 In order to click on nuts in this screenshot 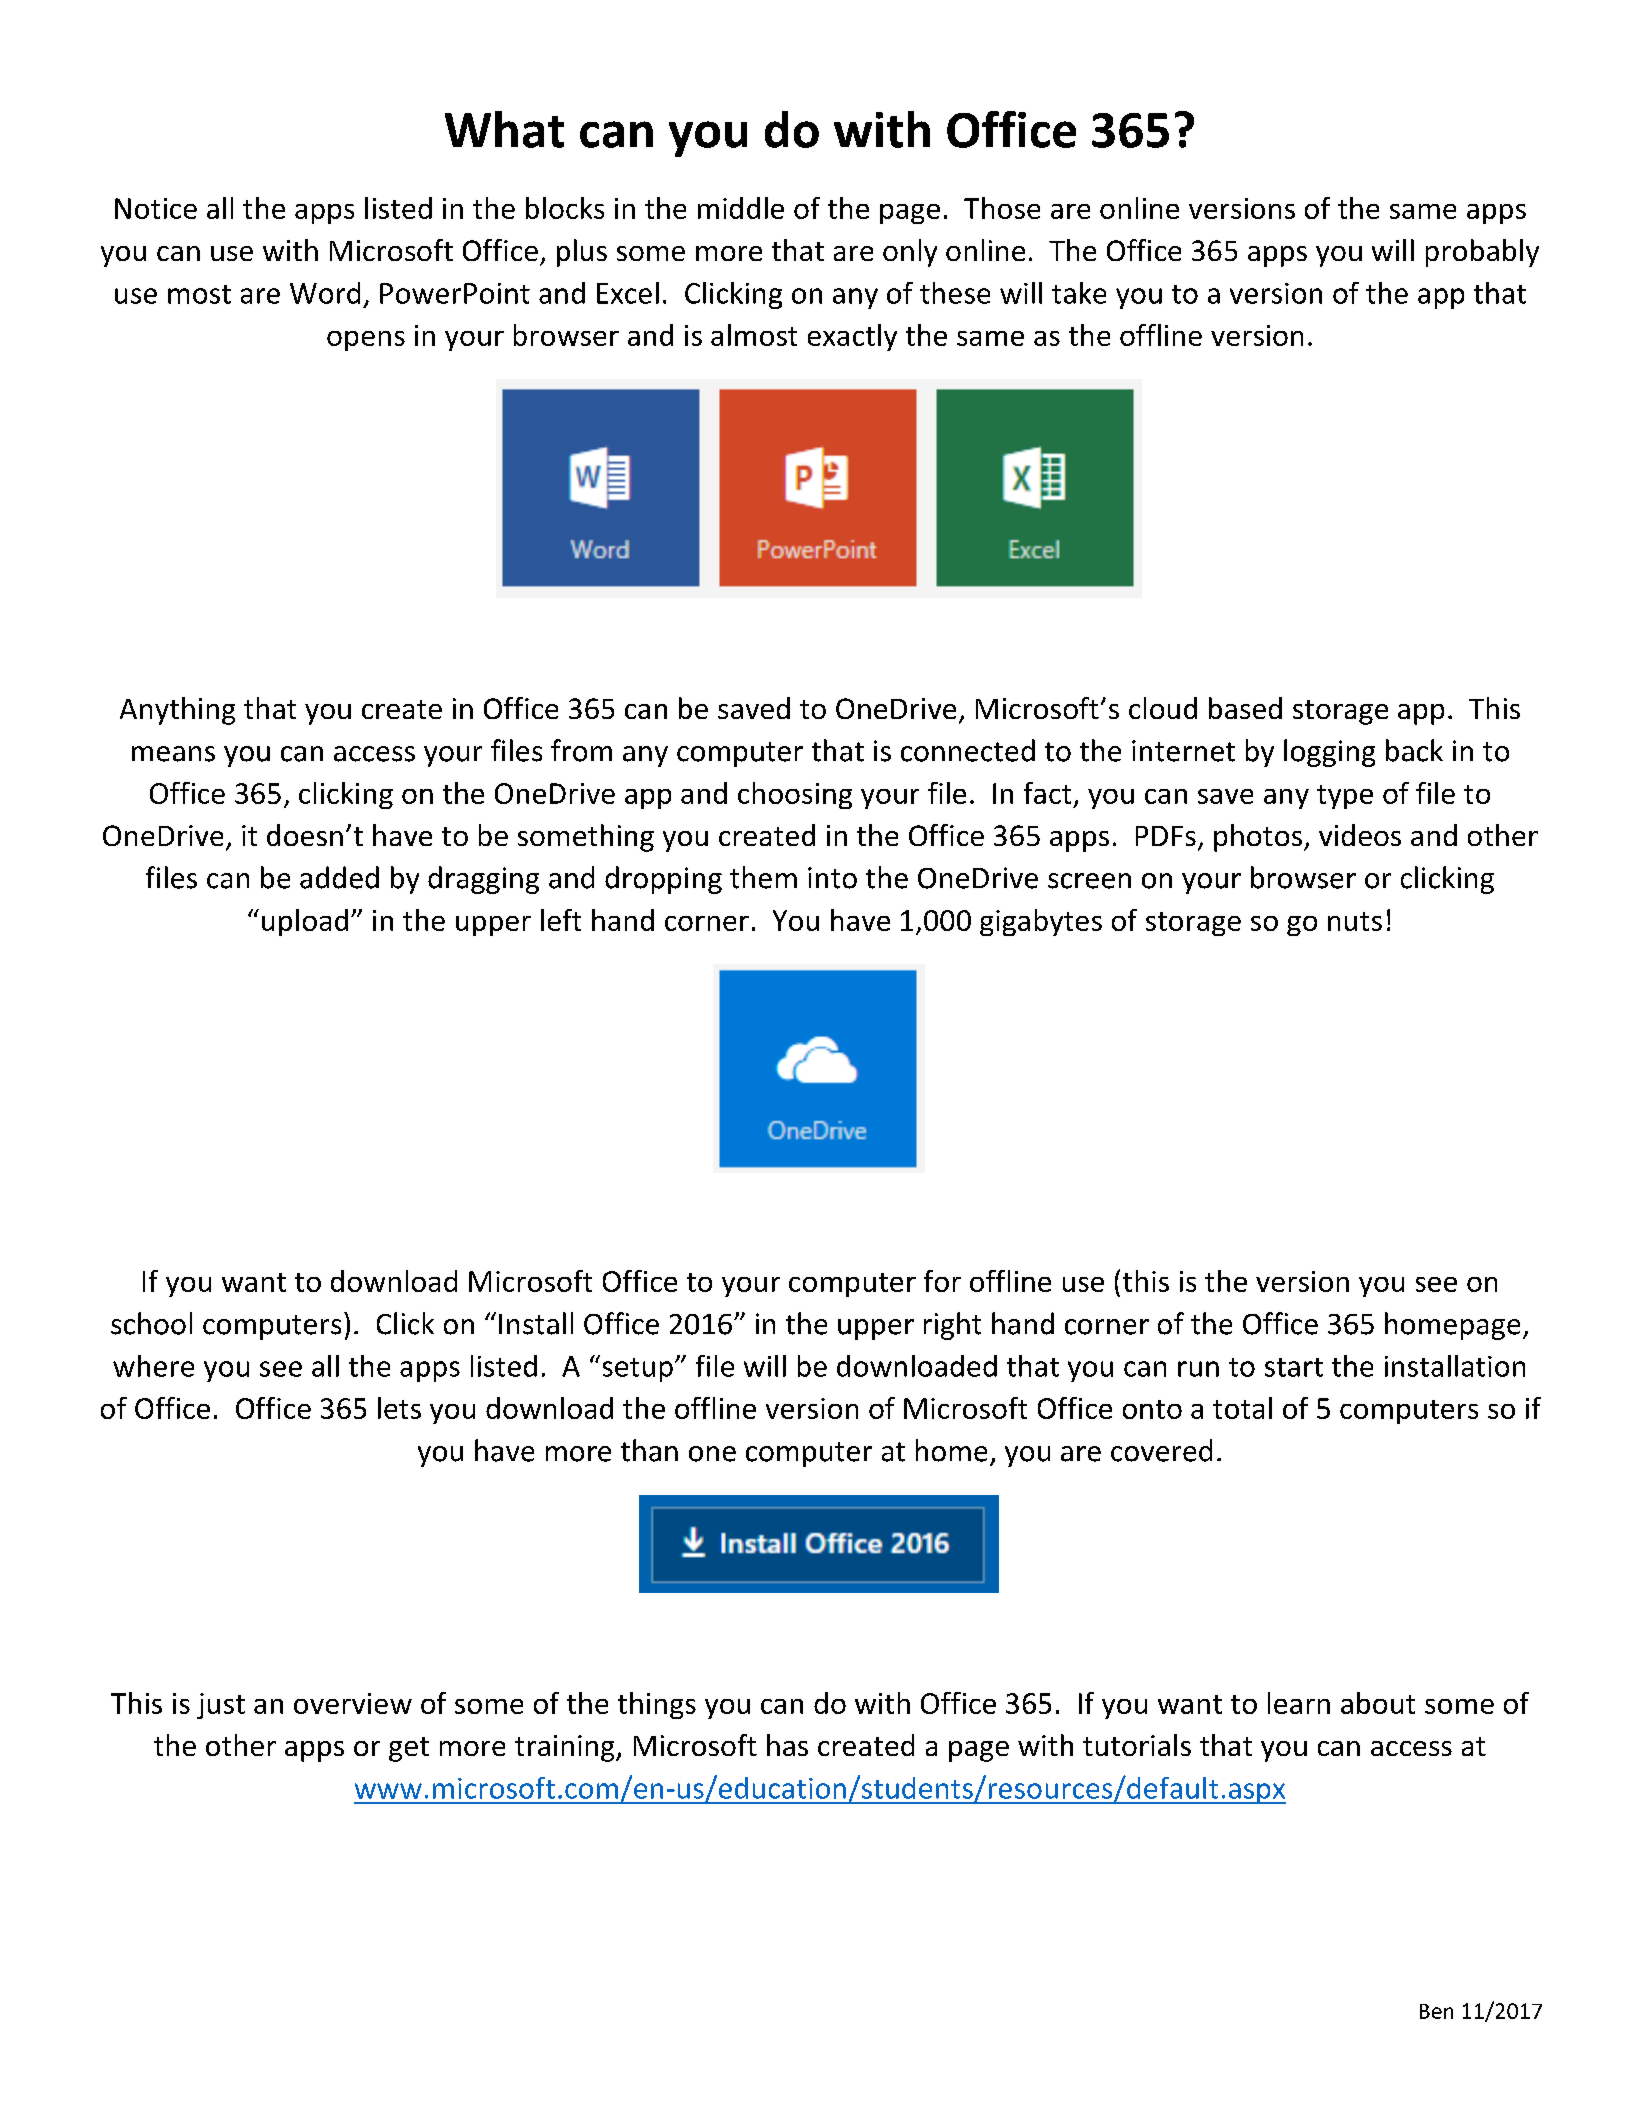, I will do `click(1355, 921)`.
